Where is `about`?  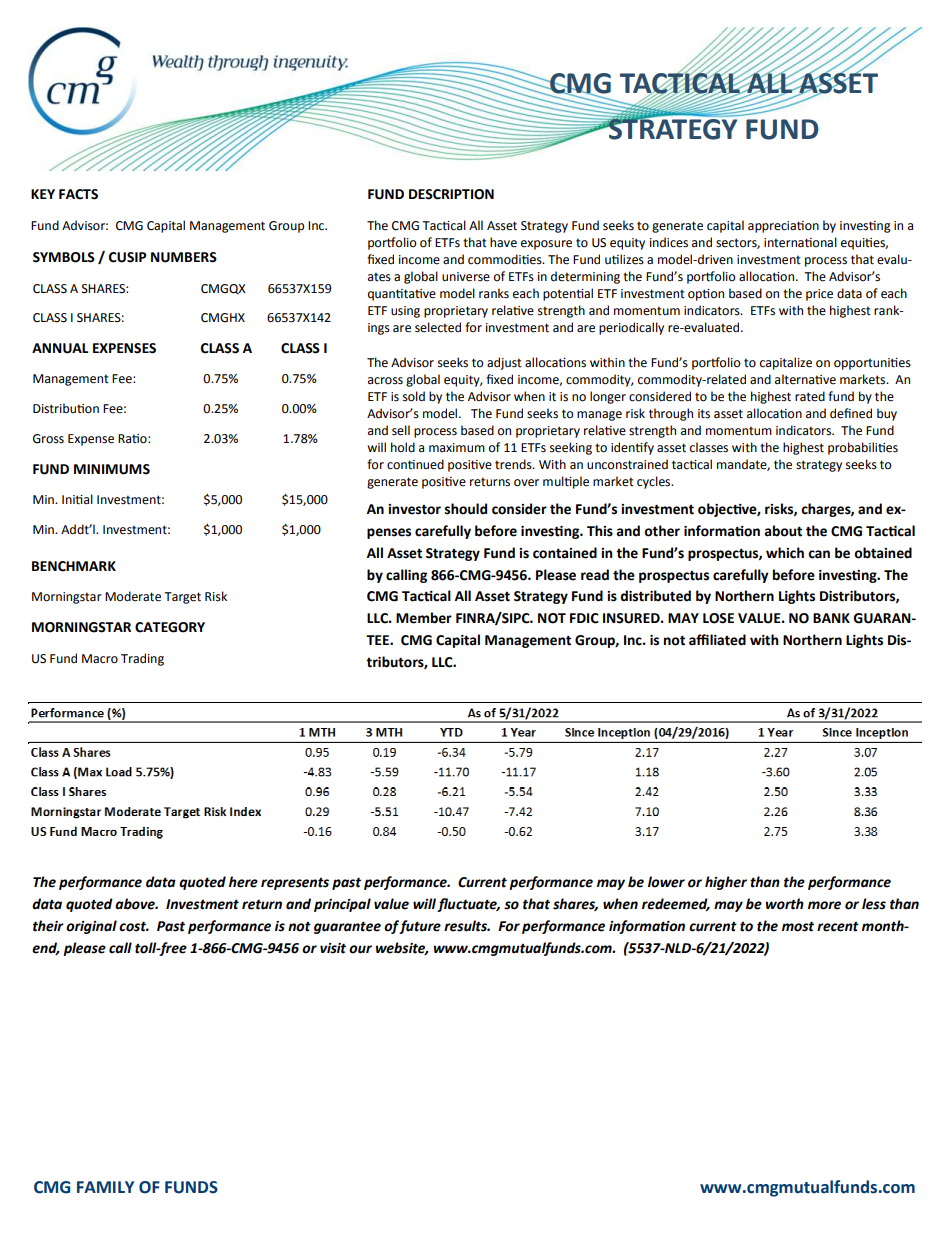
about is located at coordinates (783, 531).
